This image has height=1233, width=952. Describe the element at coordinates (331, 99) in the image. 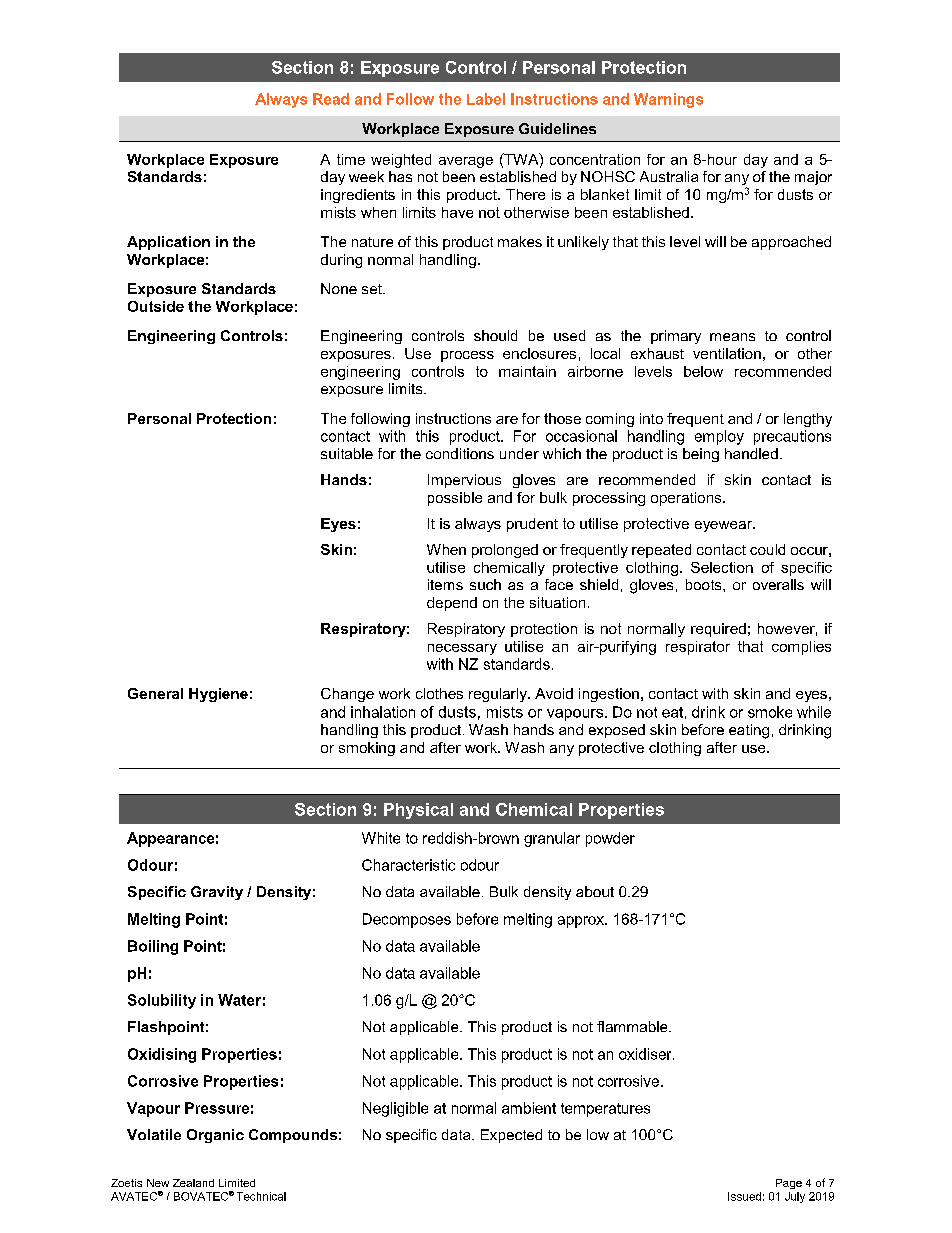

I see `Read` at that location.
